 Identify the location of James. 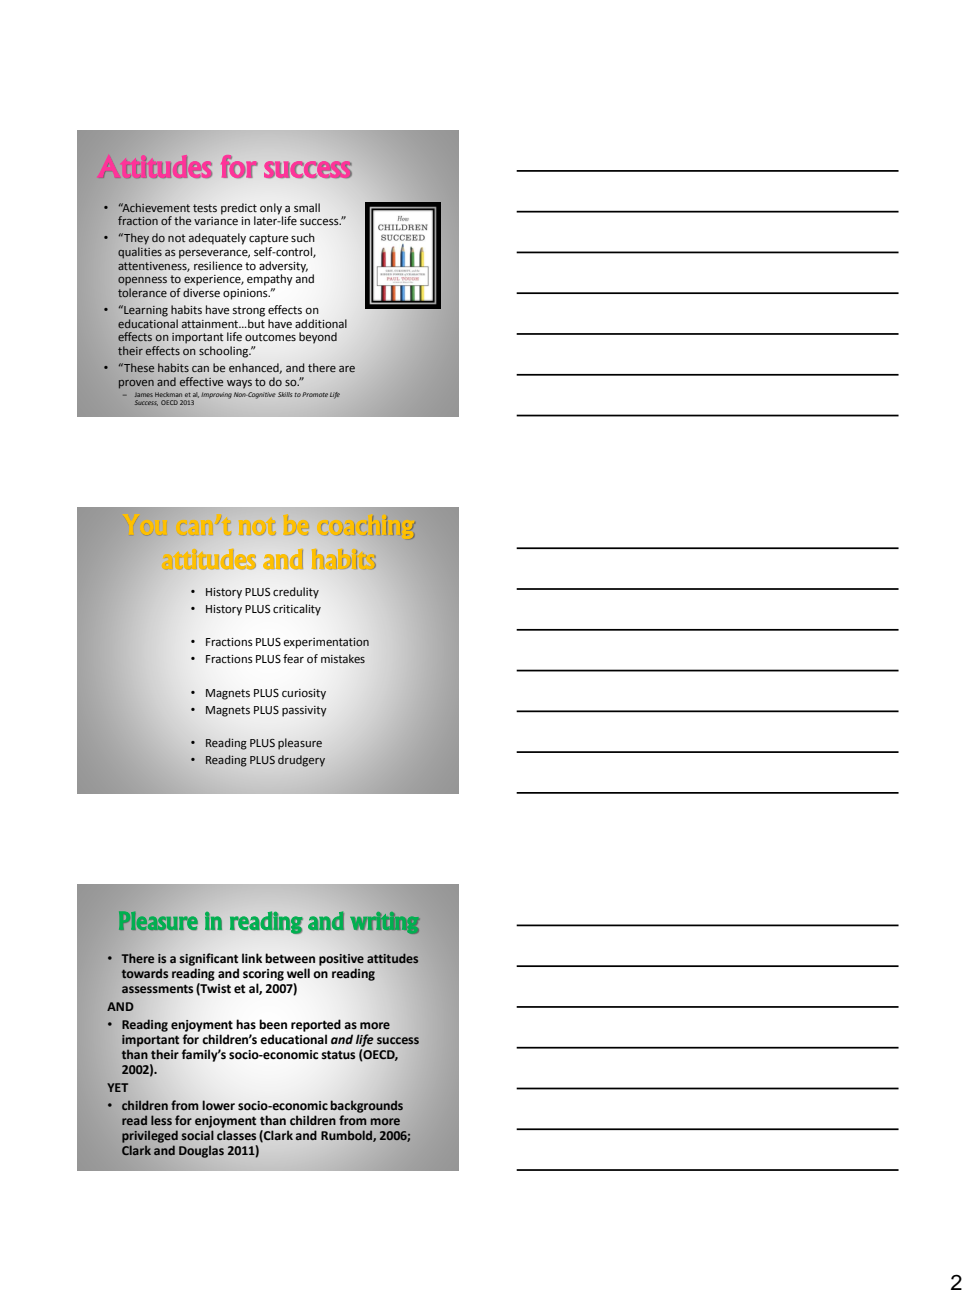
(144, 395).
